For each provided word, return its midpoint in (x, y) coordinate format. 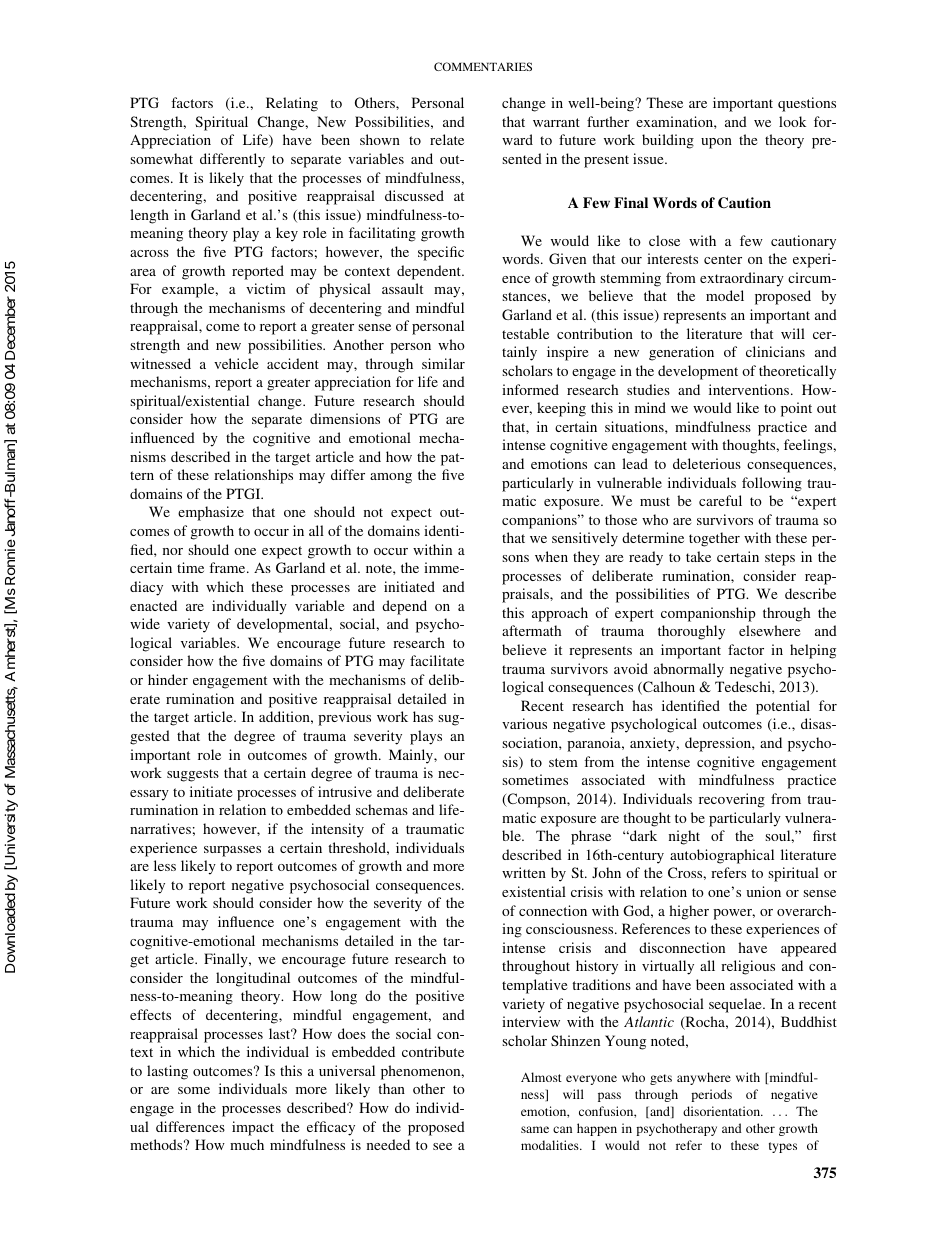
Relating (292, 104)
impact (253, 1128)
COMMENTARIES (483, 66)
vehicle (236, 363)
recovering (732, 800)
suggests (193, 775)
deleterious (707, 463)
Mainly (412, 756)
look (792, 121)
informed (530, 389)
